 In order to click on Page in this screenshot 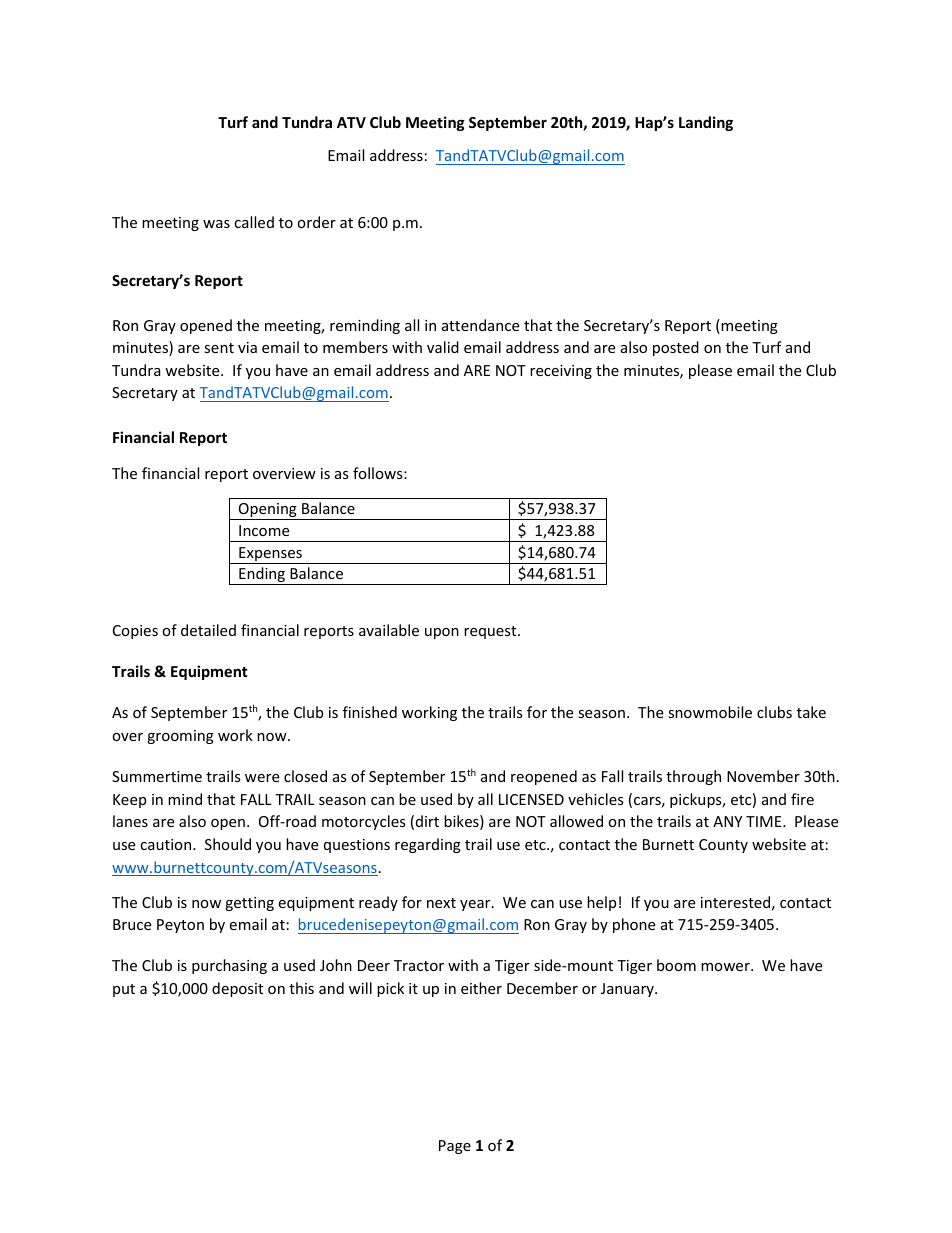, I will do `click(455, 1147)`.
